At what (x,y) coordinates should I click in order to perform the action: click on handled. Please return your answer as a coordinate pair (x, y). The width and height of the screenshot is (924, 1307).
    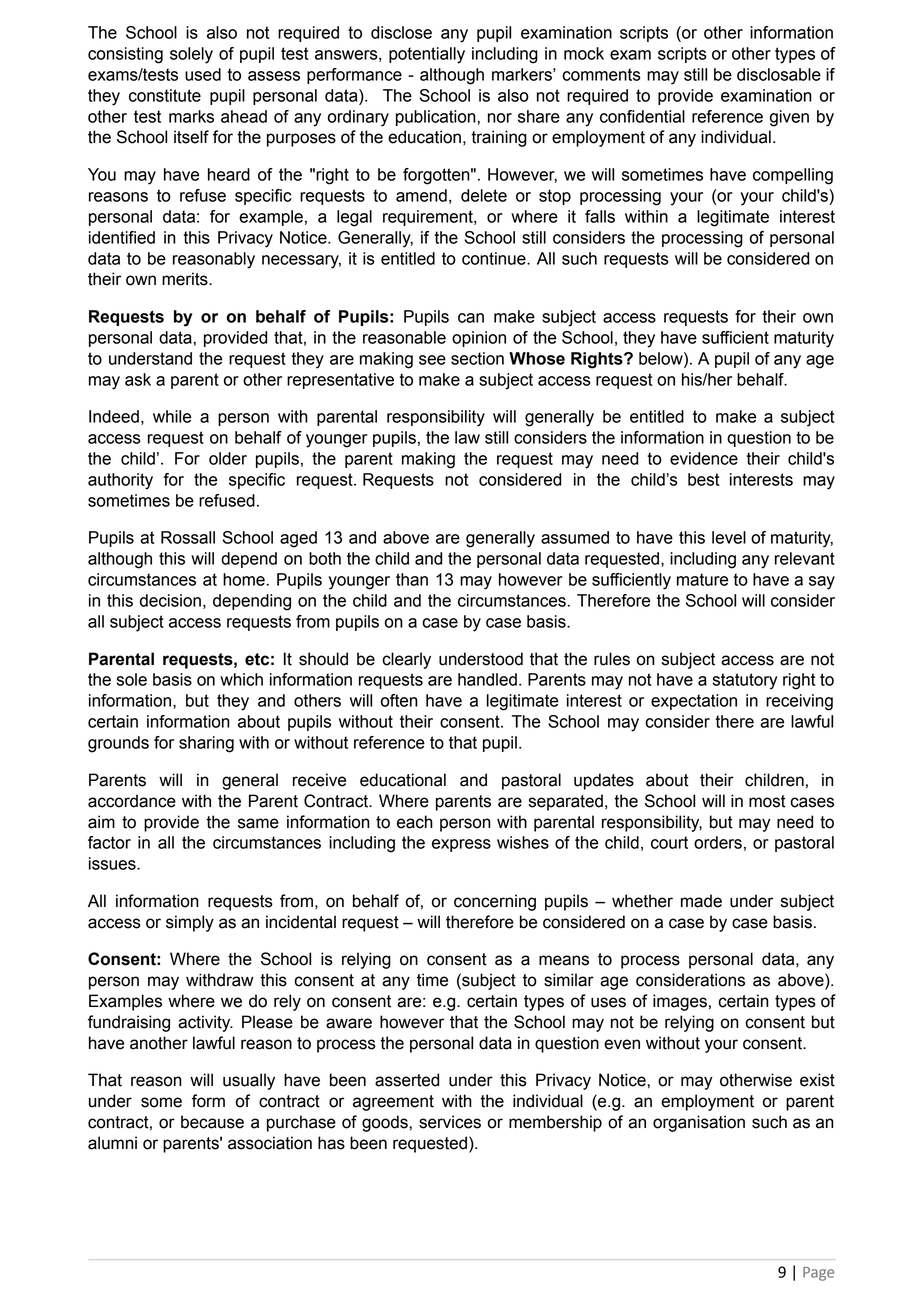
    Looking at the image, I should click on (487, 679).
